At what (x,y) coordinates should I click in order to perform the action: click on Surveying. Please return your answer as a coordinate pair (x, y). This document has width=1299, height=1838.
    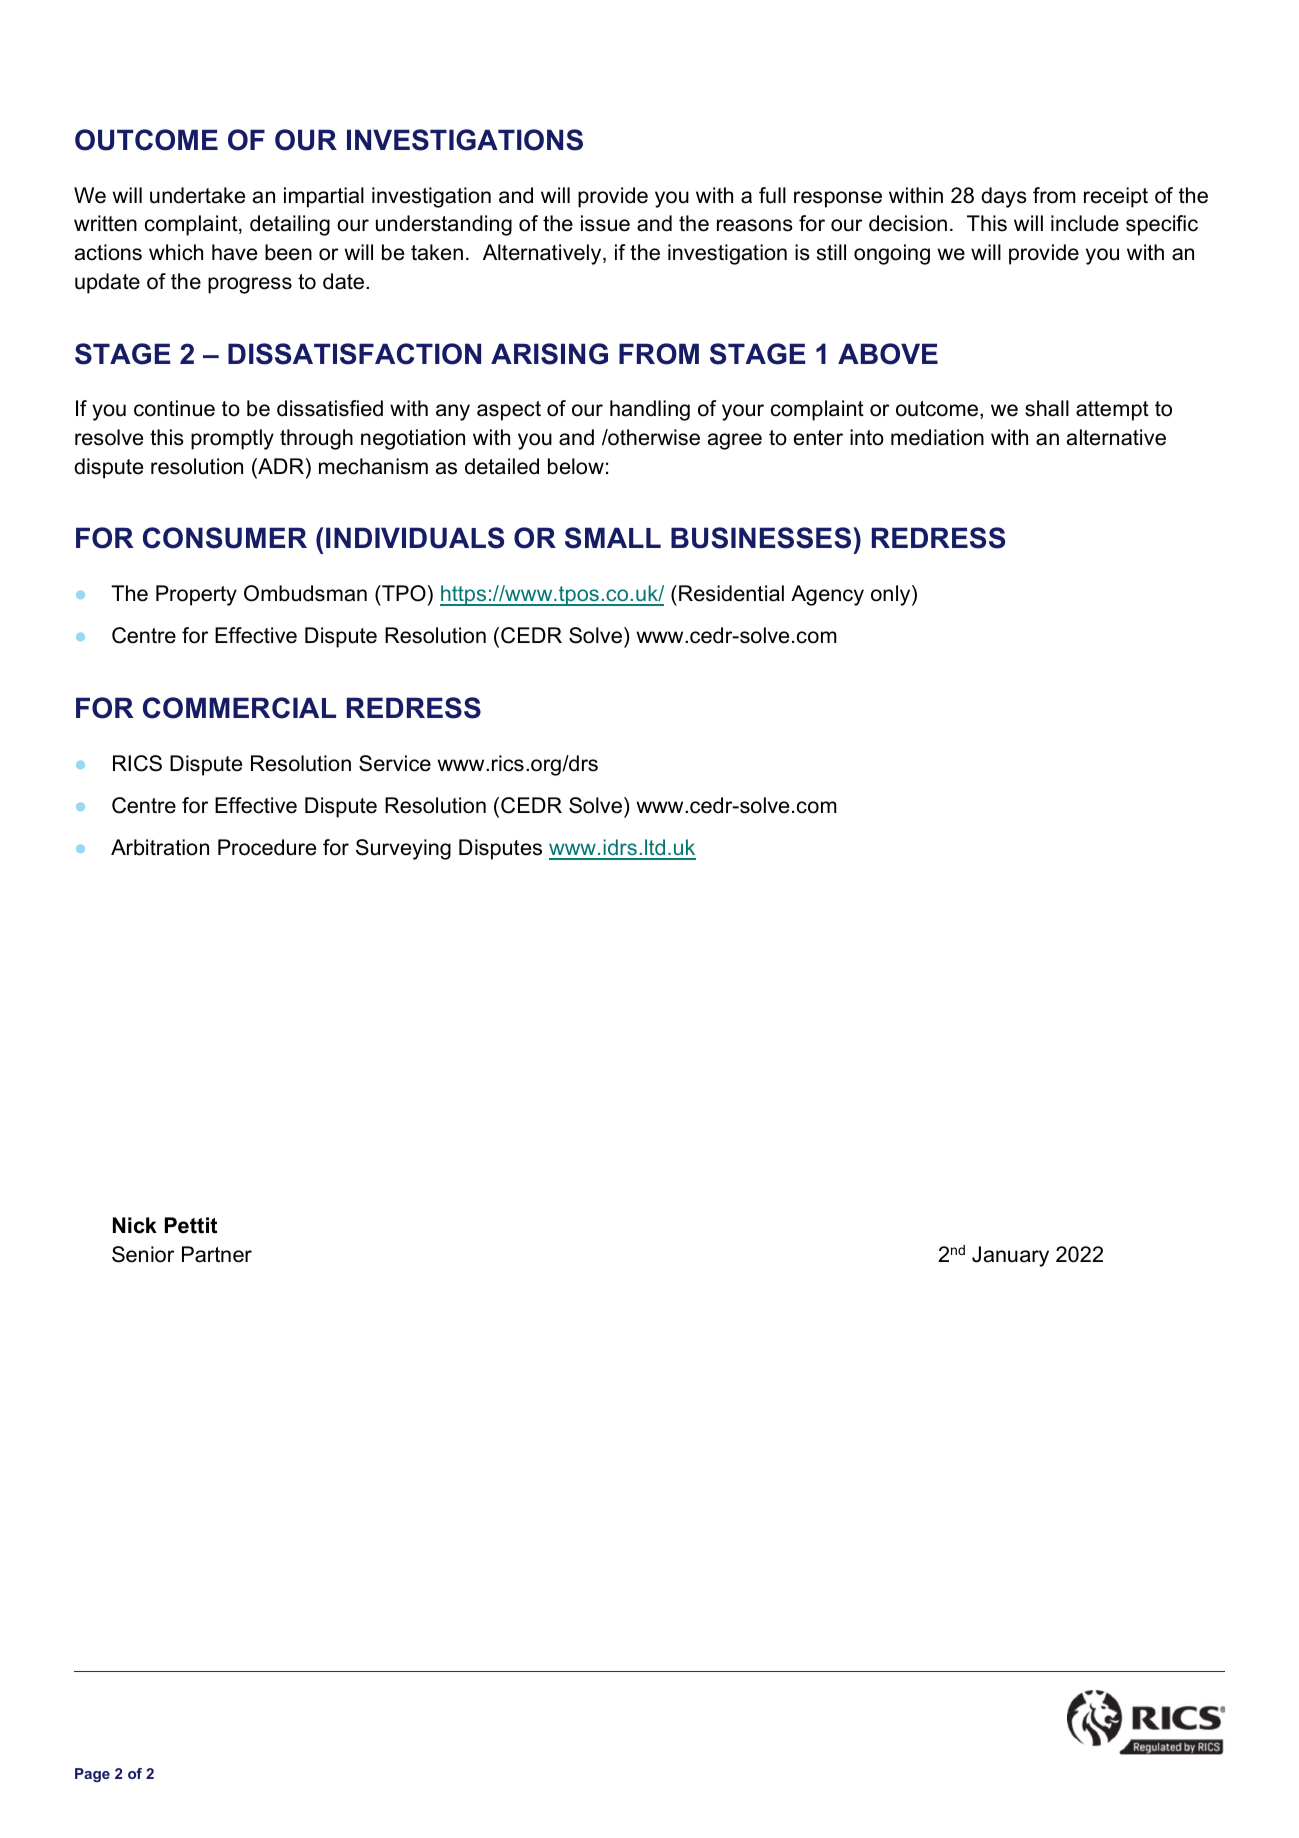
    Looking at the image, I should click on (403, 849).
